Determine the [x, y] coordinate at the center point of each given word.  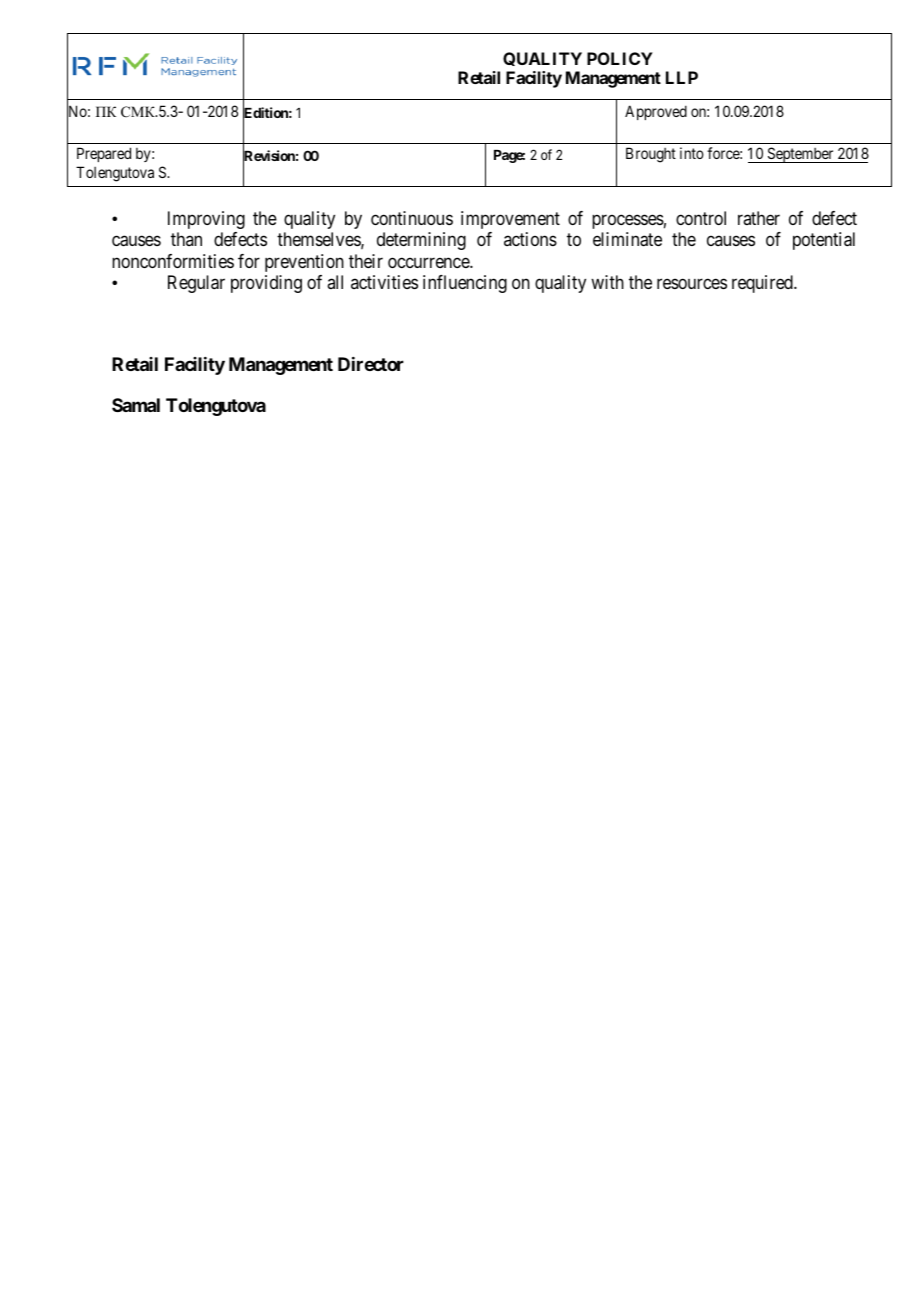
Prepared [104, 154]
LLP [682, 77]
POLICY [620, 58]
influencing [465, 284]
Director [371, 364]
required [763, 284]
